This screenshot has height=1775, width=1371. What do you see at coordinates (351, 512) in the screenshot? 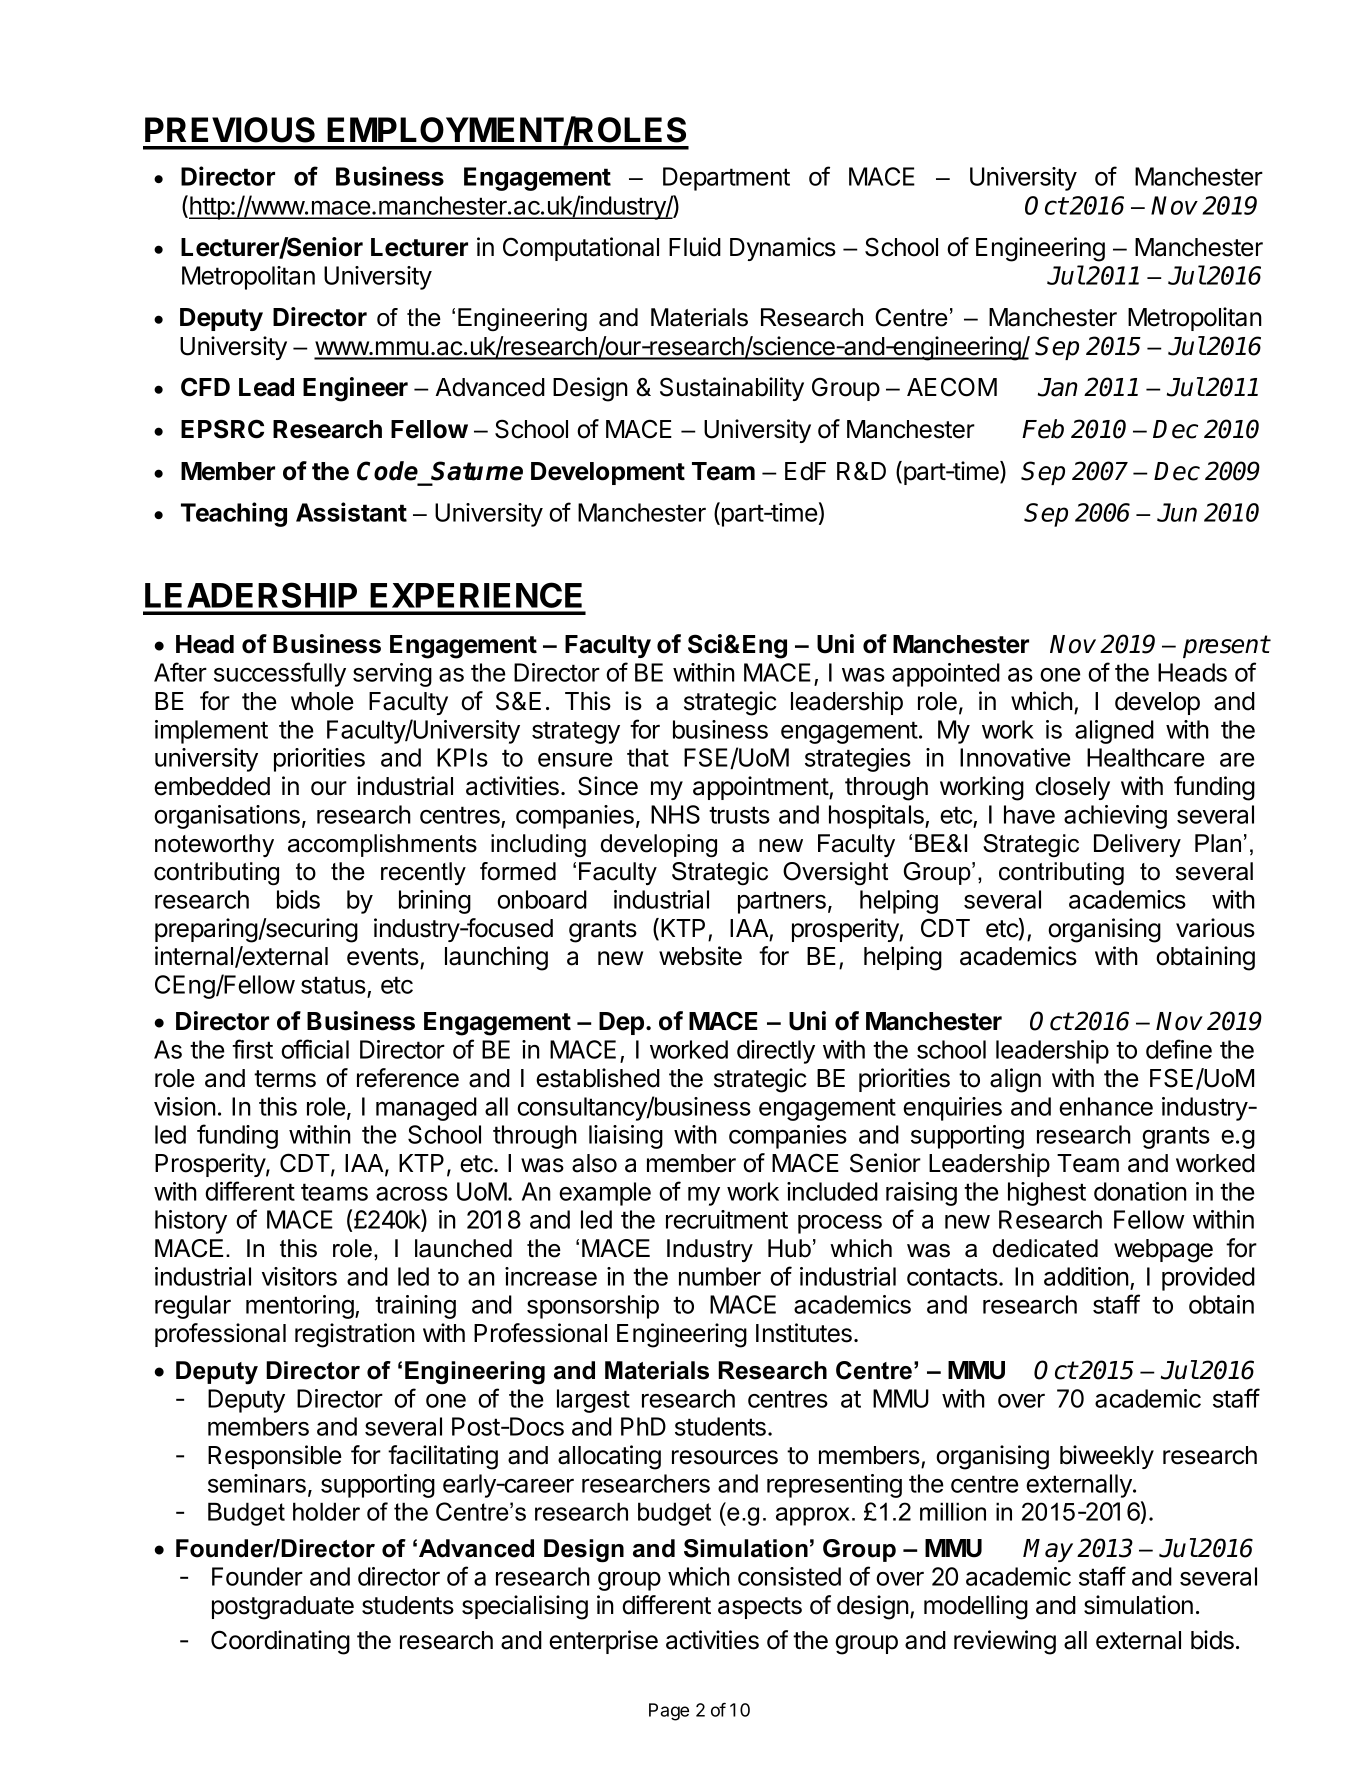
I see `Assistant` at bounding box center [351, 512].
